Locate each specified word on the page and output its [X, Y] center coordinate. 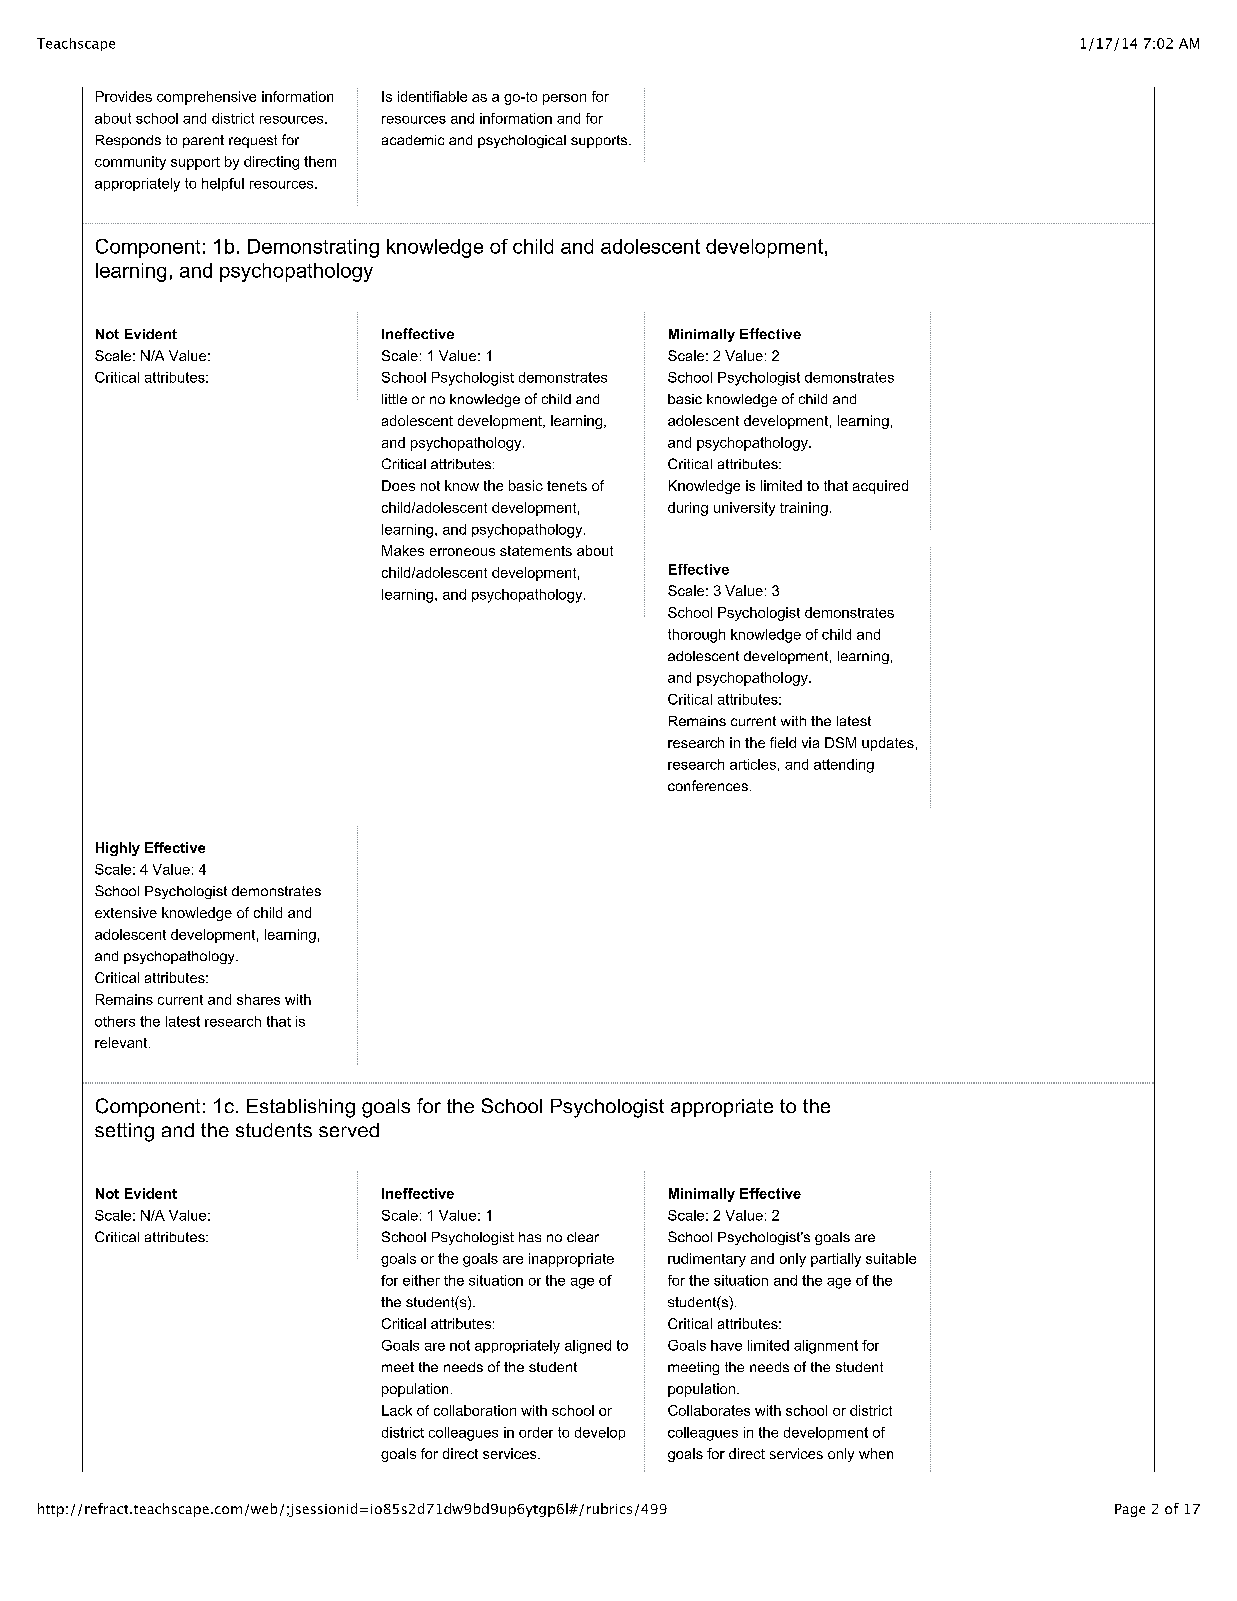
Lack [397, 1410]
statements [536, 551]
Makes [403, 550]
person [564, 99]
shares [258, 999]
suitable [891, 1258]
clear [583, 1237]
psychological [522, 141]
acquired [880, 487]
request [253, 141]
